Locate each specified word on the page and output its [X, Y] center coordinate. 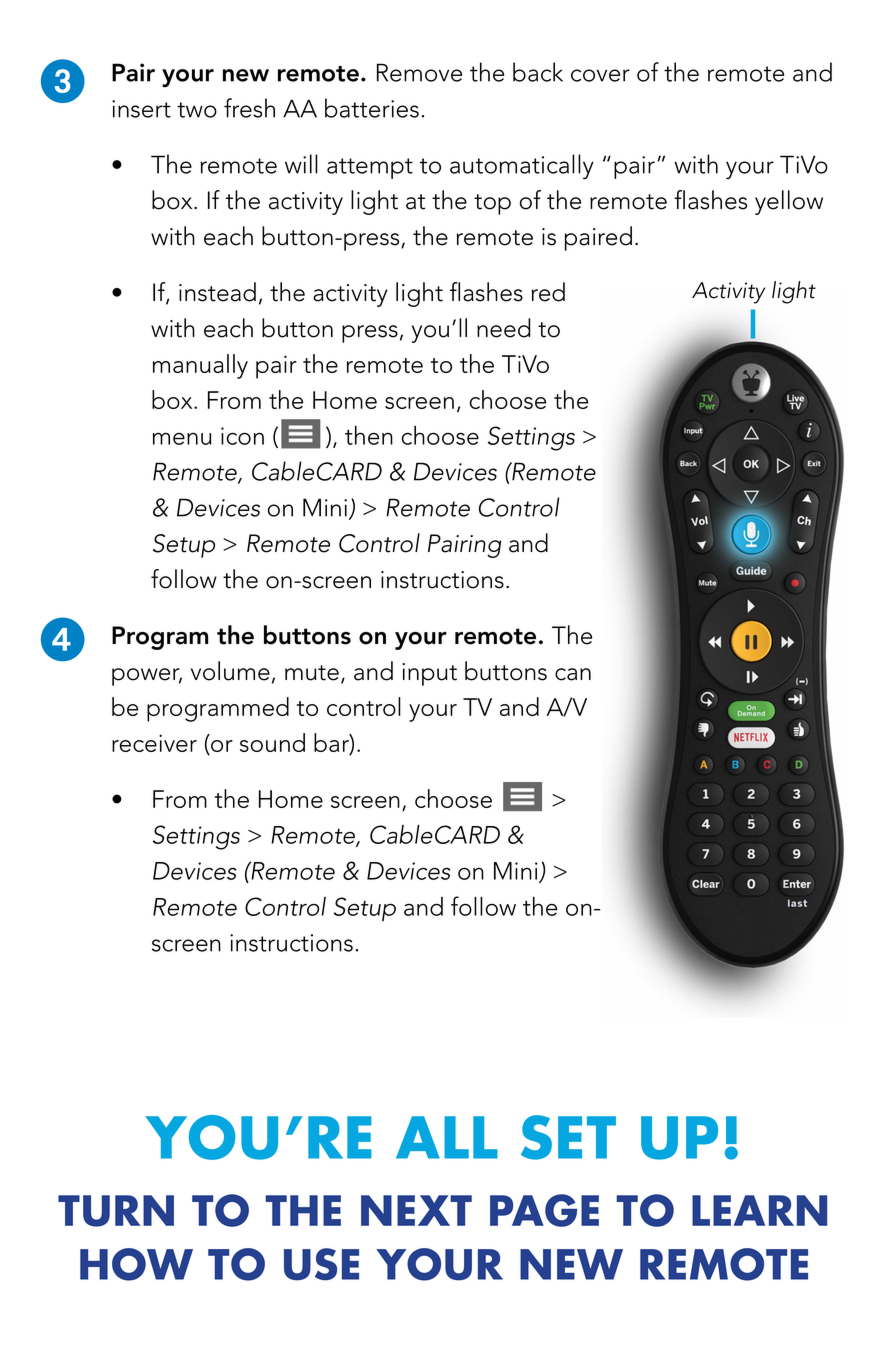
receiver [154, 743]
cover [600, 75]
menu [182, 438]
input [429, 674]
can [573, 674]
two [197, 110]
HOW [136, 1264]
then [369, 435]
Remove [419, 72]
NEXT [416, 1210]
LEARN [759, 1210]
